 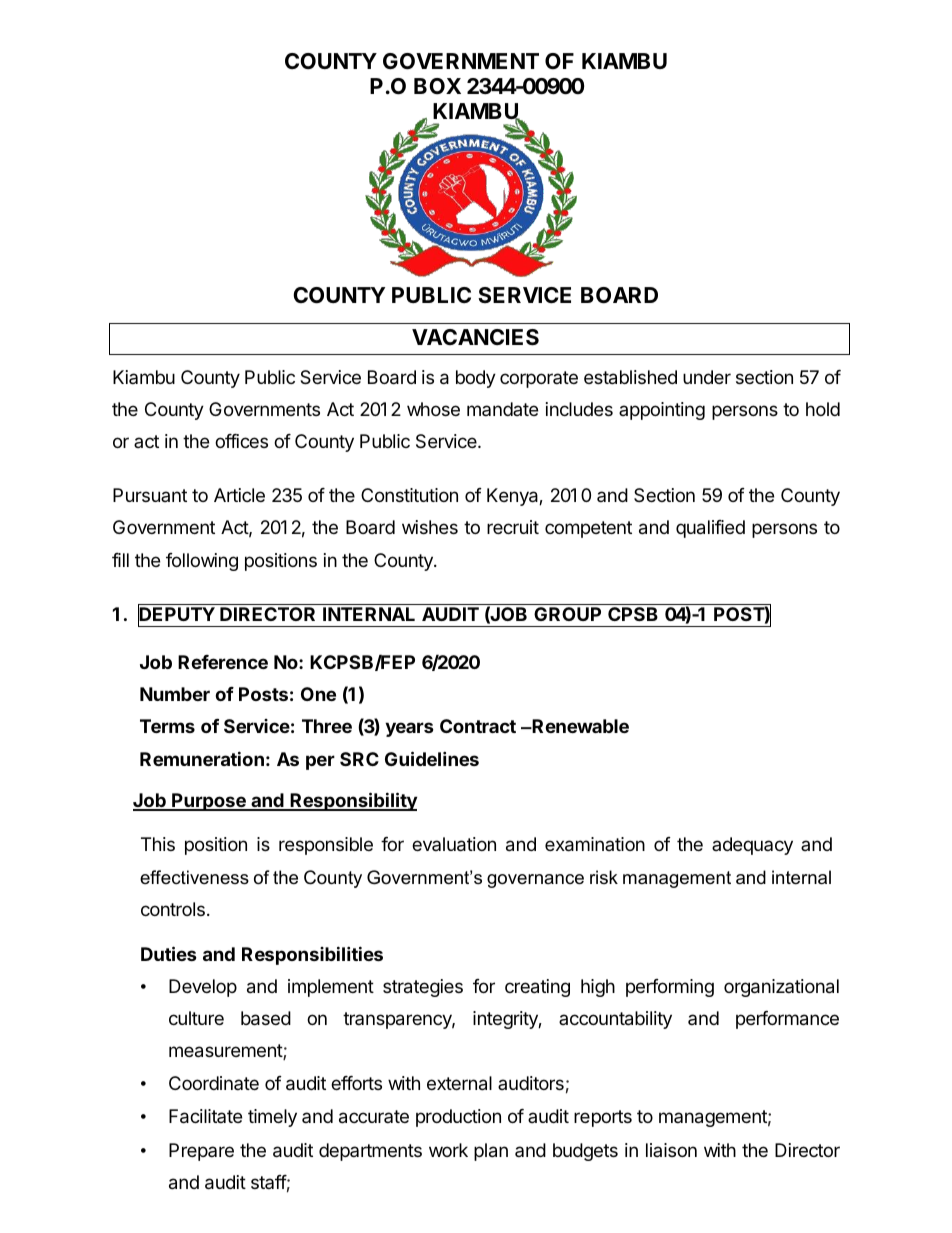 I want to click on Prepare, so click(x=201, y=1152).
